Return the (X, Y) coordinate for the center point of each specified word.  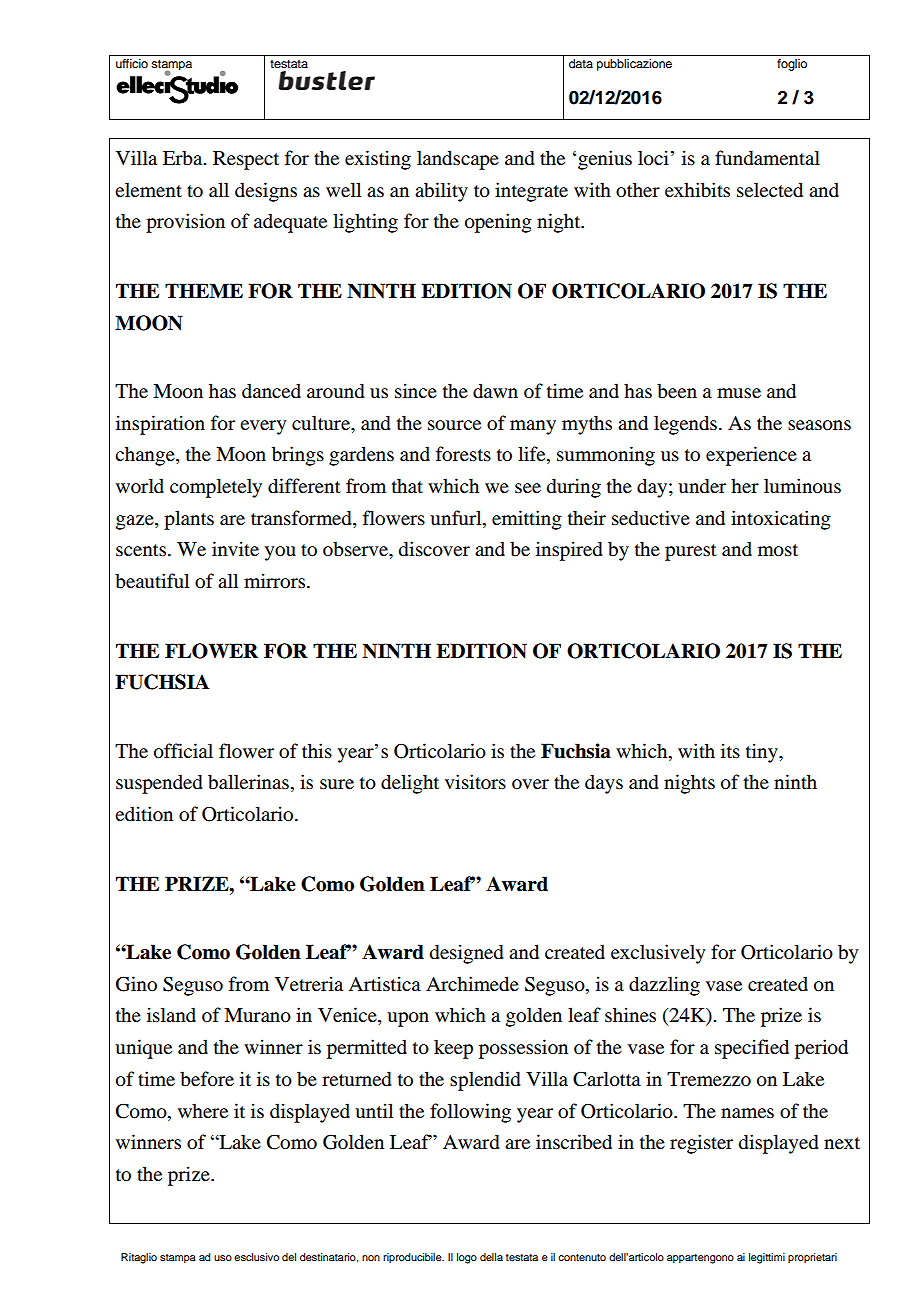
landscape (458, 160)
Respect (246, 160)
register (701, 1144)
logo (467, 1258)
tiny (763, 753)
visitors (475, 781)
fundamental (767, 158)
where (203, 1110)
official (183, 751)
